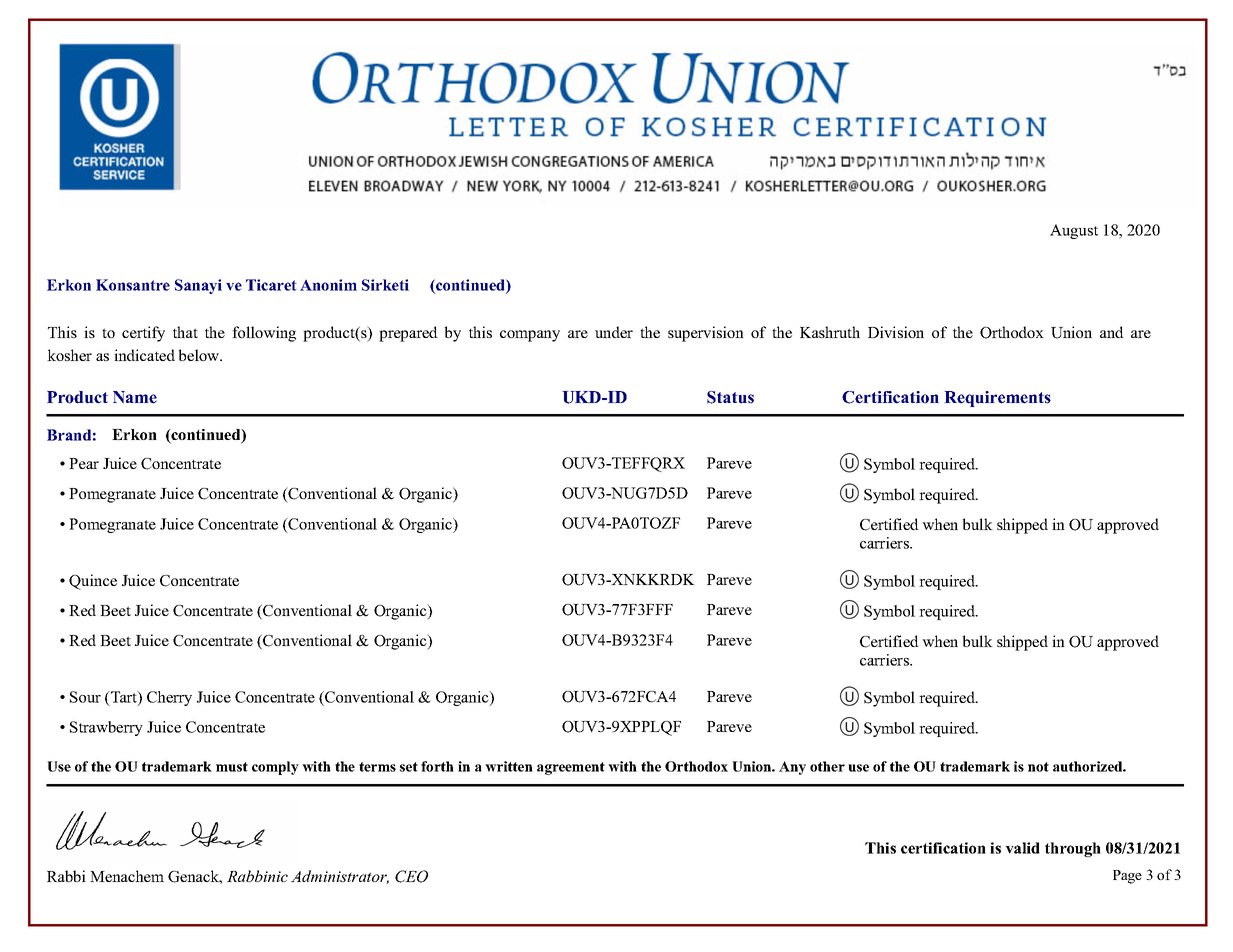  What do you see at coordinates (84, 463) in the screenshot?
I see `Pear` at bounding box center [84, 463].
